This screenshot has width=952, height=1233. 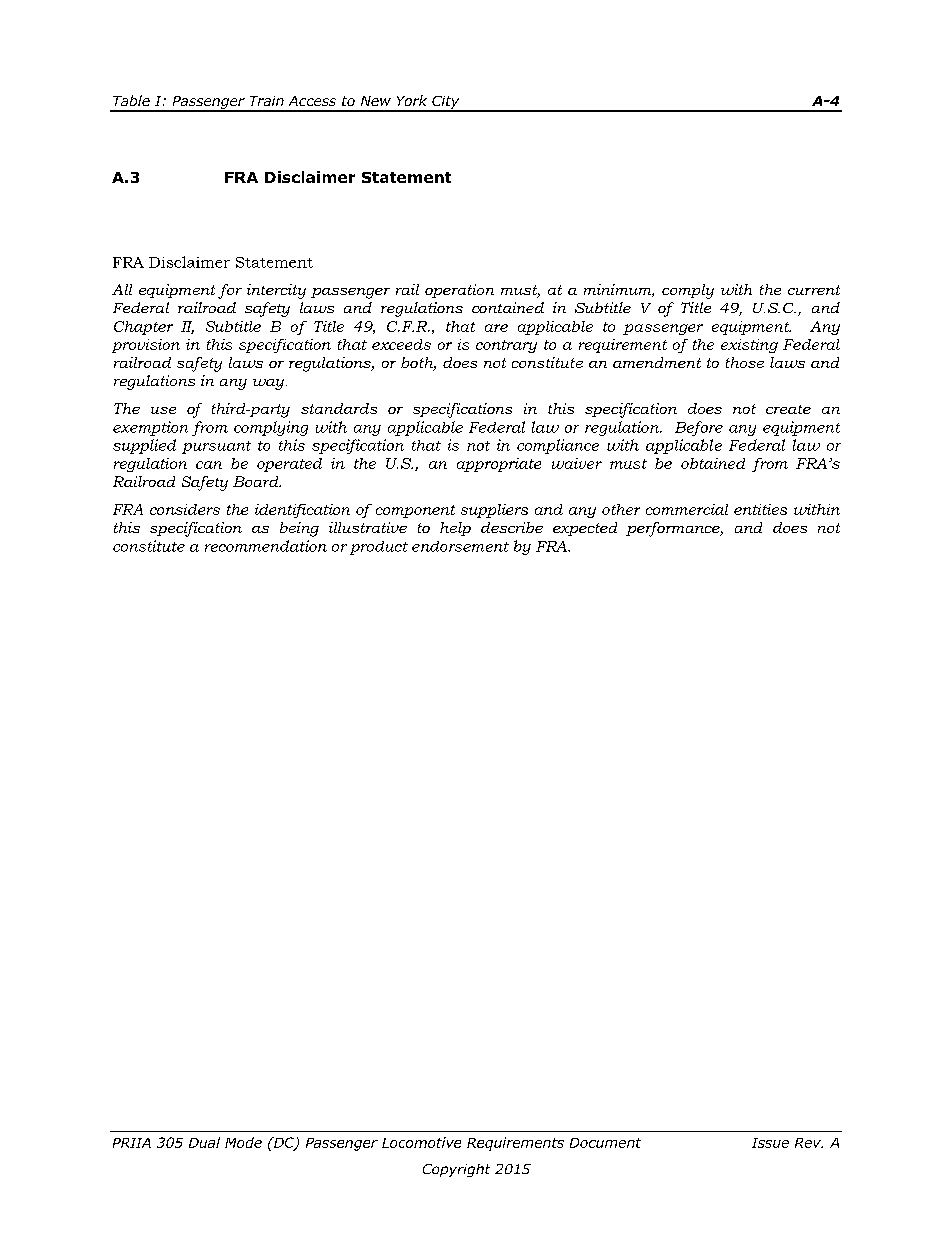 What do you see at coordinates (460, 546) in the screenshot?
I see `endorsement` at bounding box center [460, 546].
